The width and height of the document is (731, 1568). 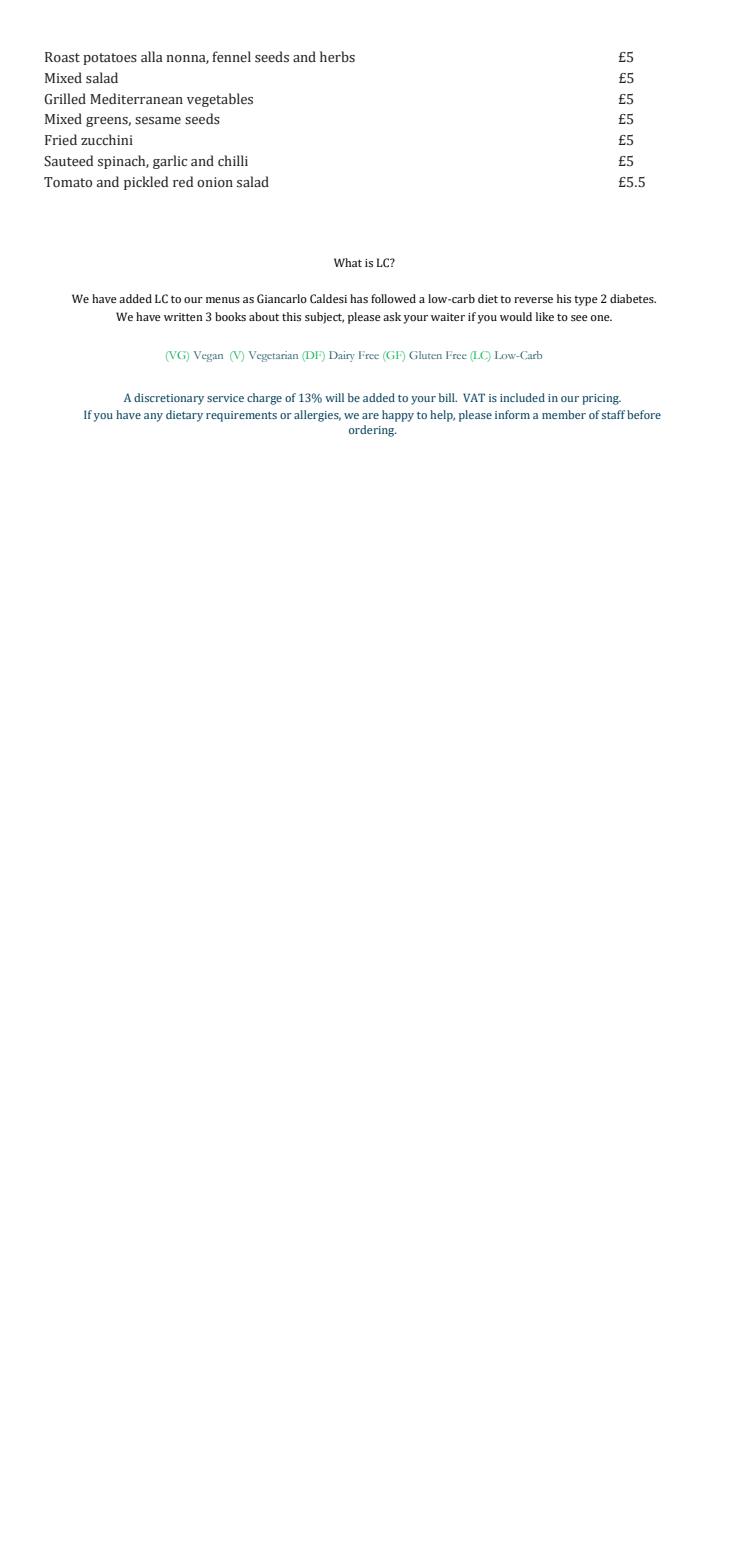 What do you see at coordinates (324, 318) in the document?
I see `subject` at bounding box center [324, 318].
